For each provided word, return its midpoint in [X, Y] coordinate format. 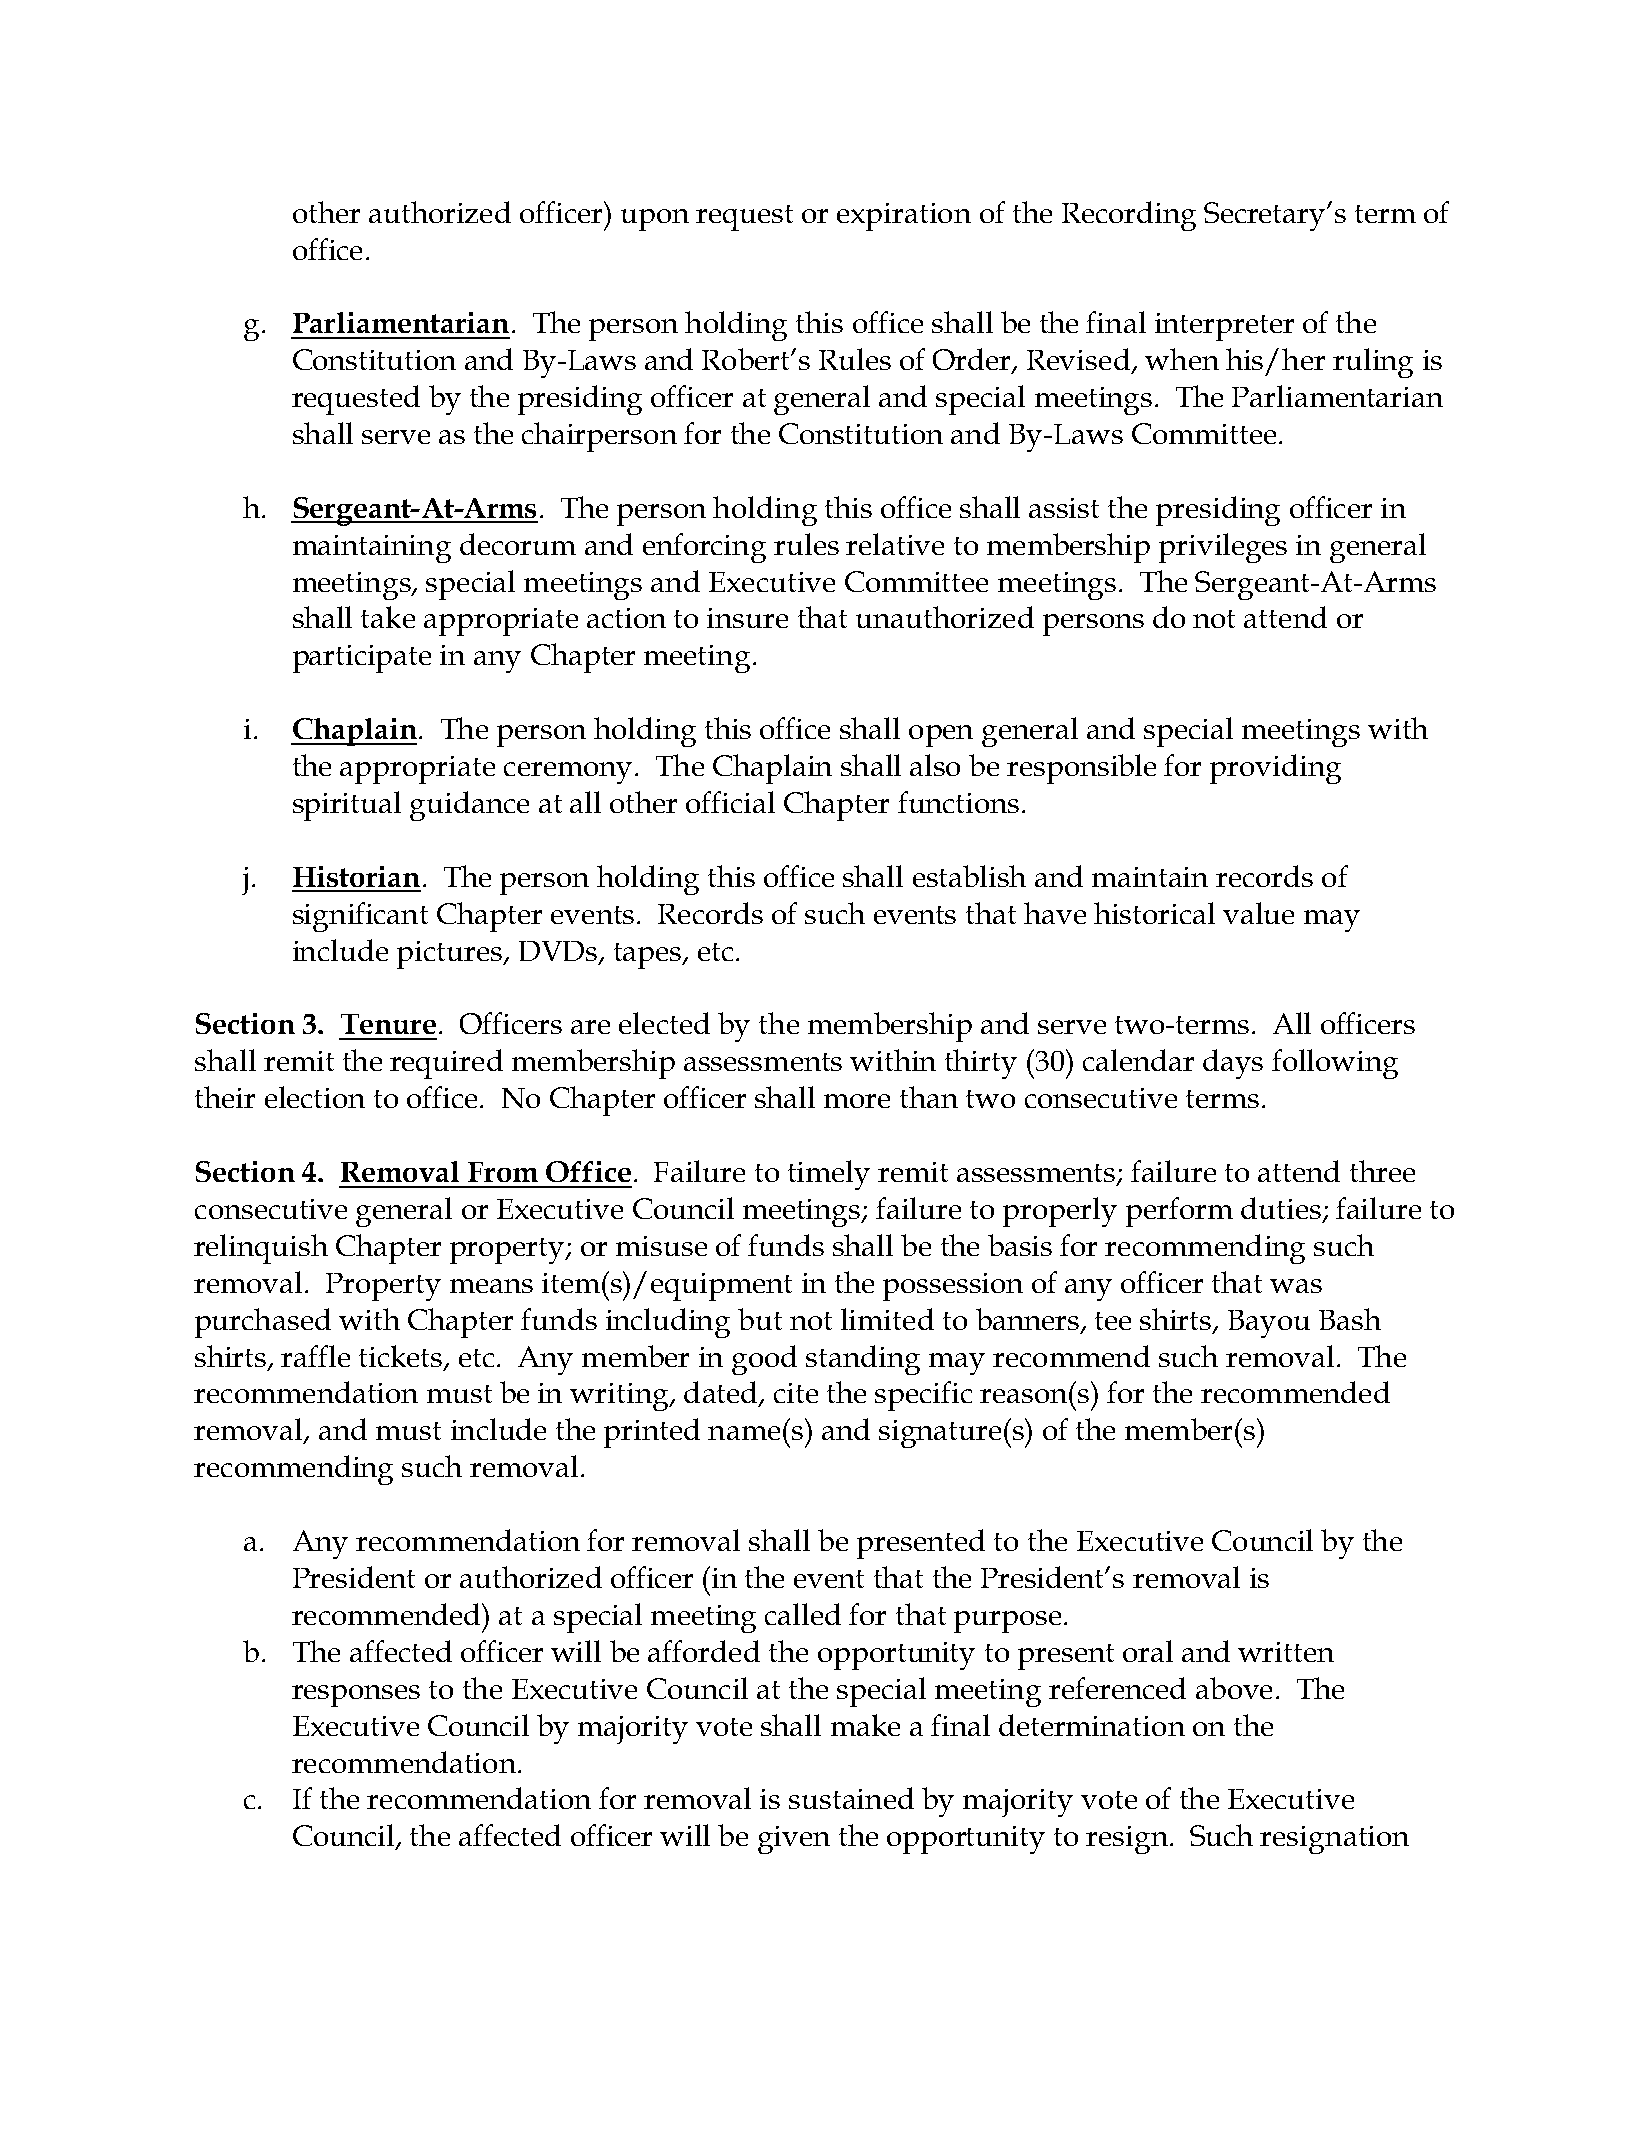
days [1233, 1064]
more [857, 1101]
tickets [402, 1357]
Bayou [1269, 1324]
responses [356, 1696]
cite [796, 1393]
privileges [1223, 548]
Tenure [388, 1024]
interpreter [1224, 327]
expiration [904, 217]
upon [655, 220]
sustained [851, 1798]
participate [362, 659]
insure [747, 618]
